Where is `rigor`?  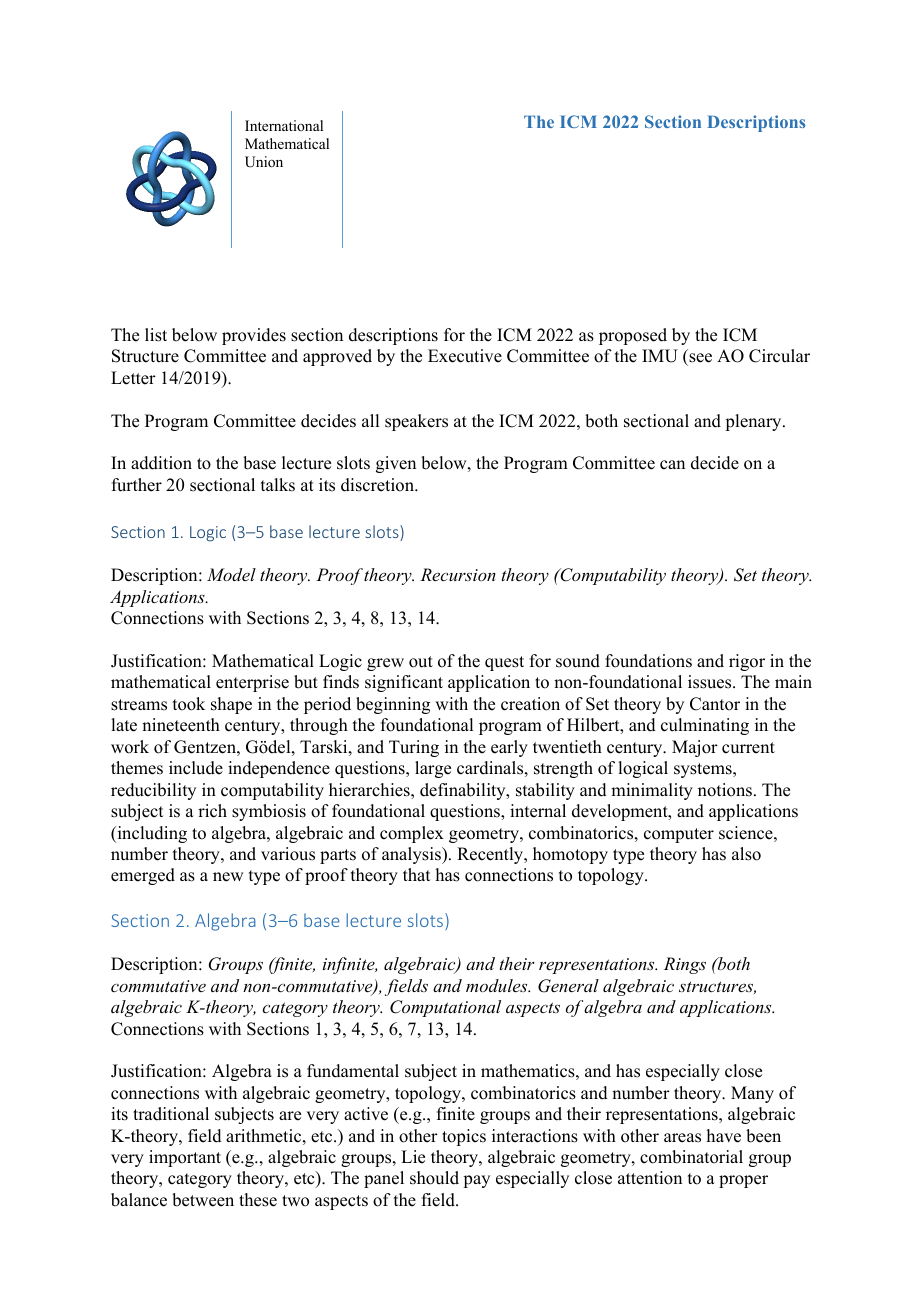
rigor is located at coordinates (747, 662).
